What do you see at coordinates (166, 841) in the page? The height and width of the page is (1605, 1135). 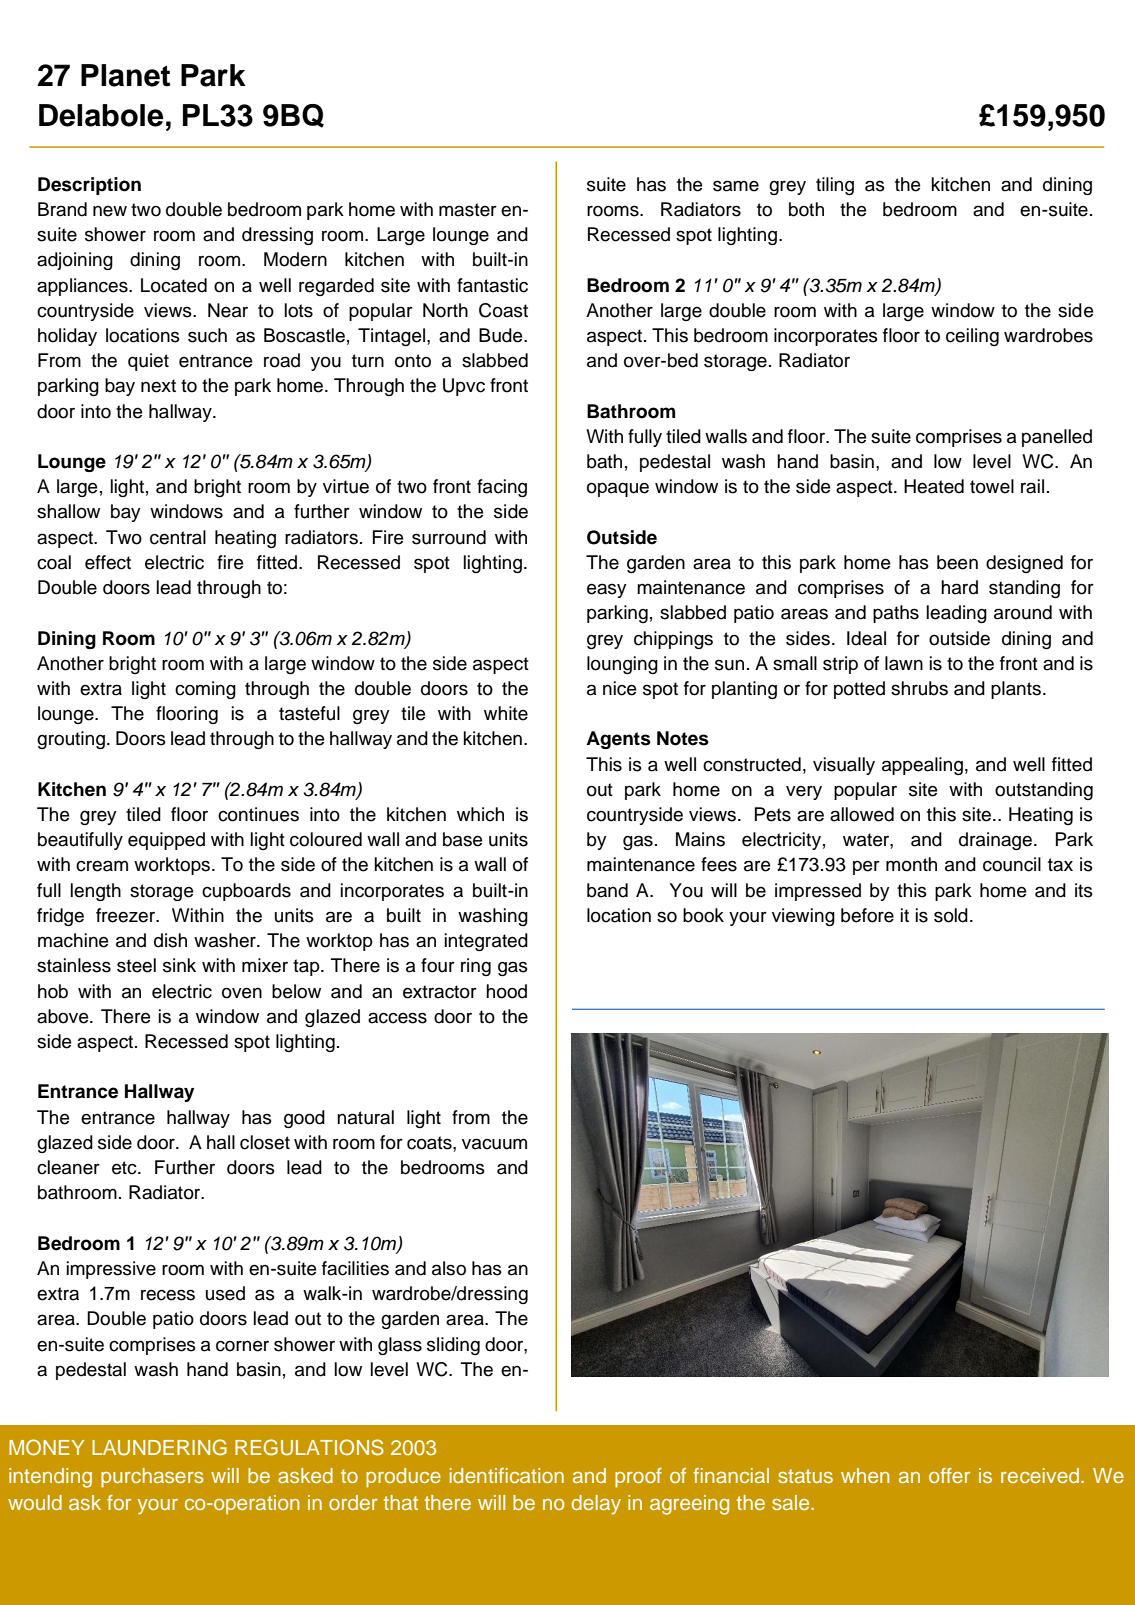 I see `equipped` at bounding box center [166, 841].
